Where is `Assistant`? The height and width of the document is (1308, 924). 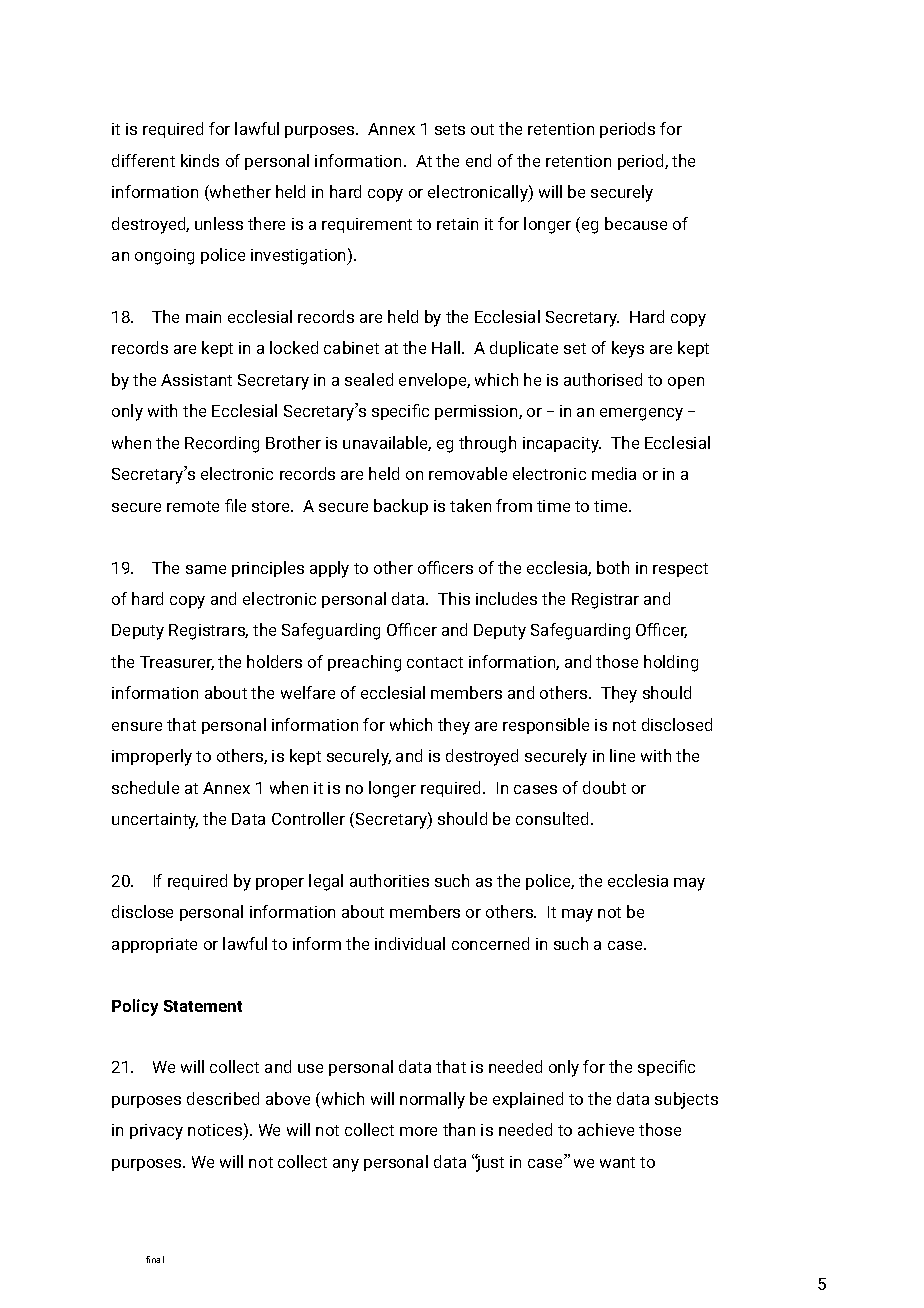
Assistant is located at coordinates (196, 380).
